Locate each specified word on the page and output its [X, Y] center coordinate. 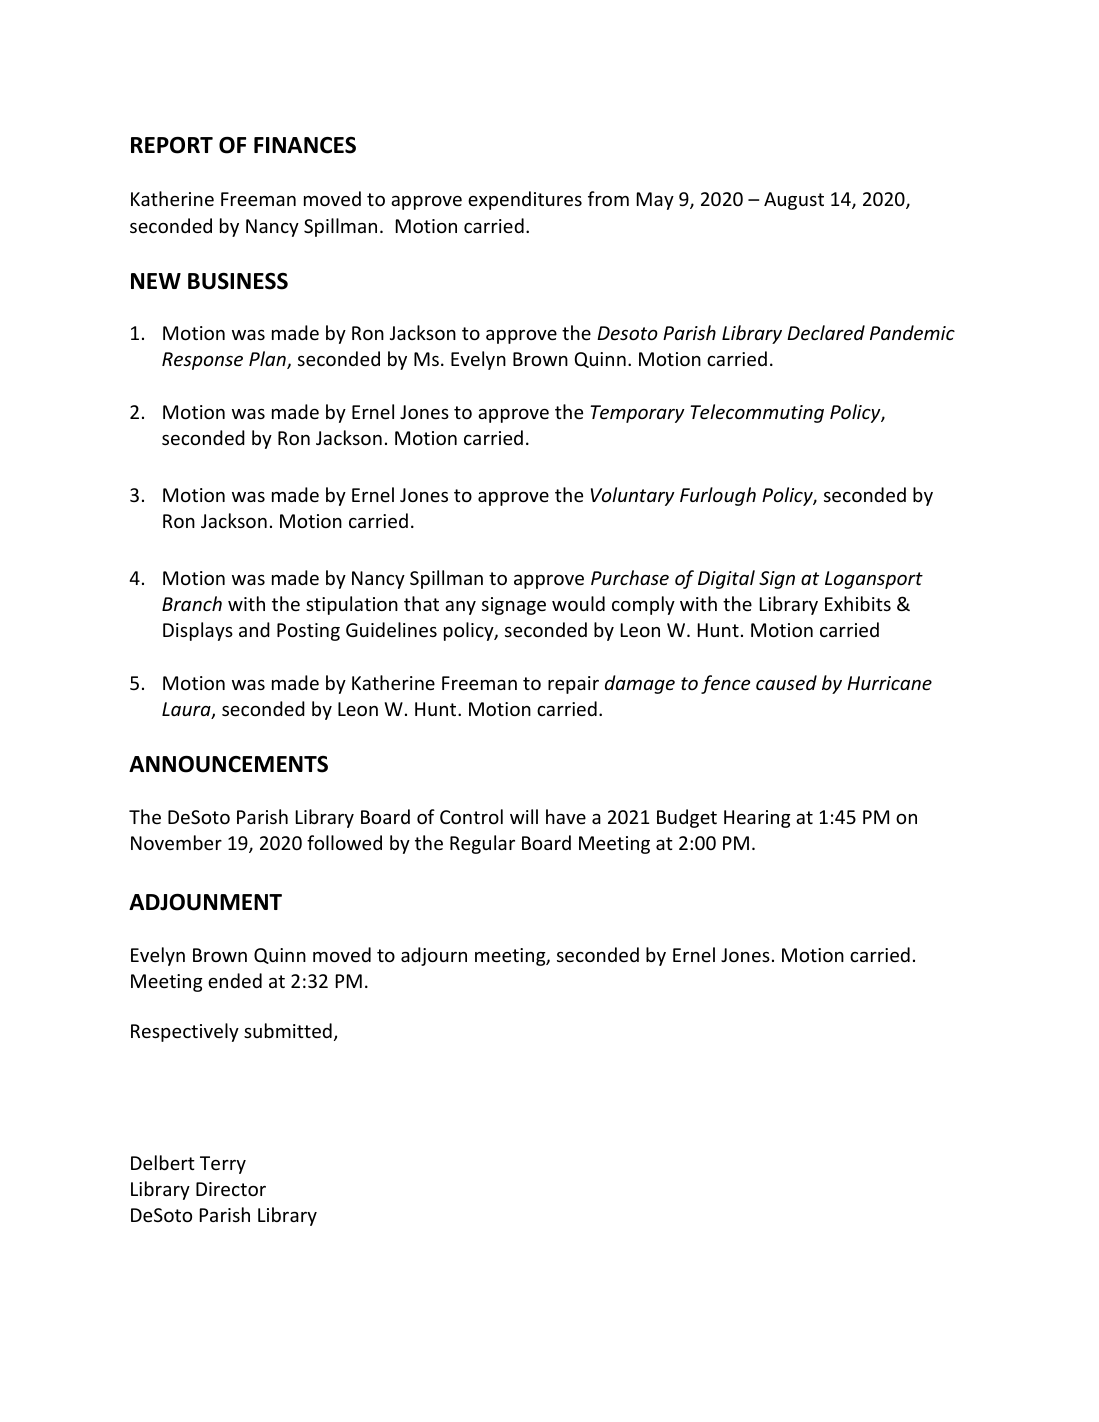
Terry [223, 1165]
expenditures [525, 200]
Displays [198, 631]
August [794, 201]
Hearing [757, 819]
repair [573, 685]
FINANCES [305, 145]
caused [786, 682]
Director [231, 1189]
